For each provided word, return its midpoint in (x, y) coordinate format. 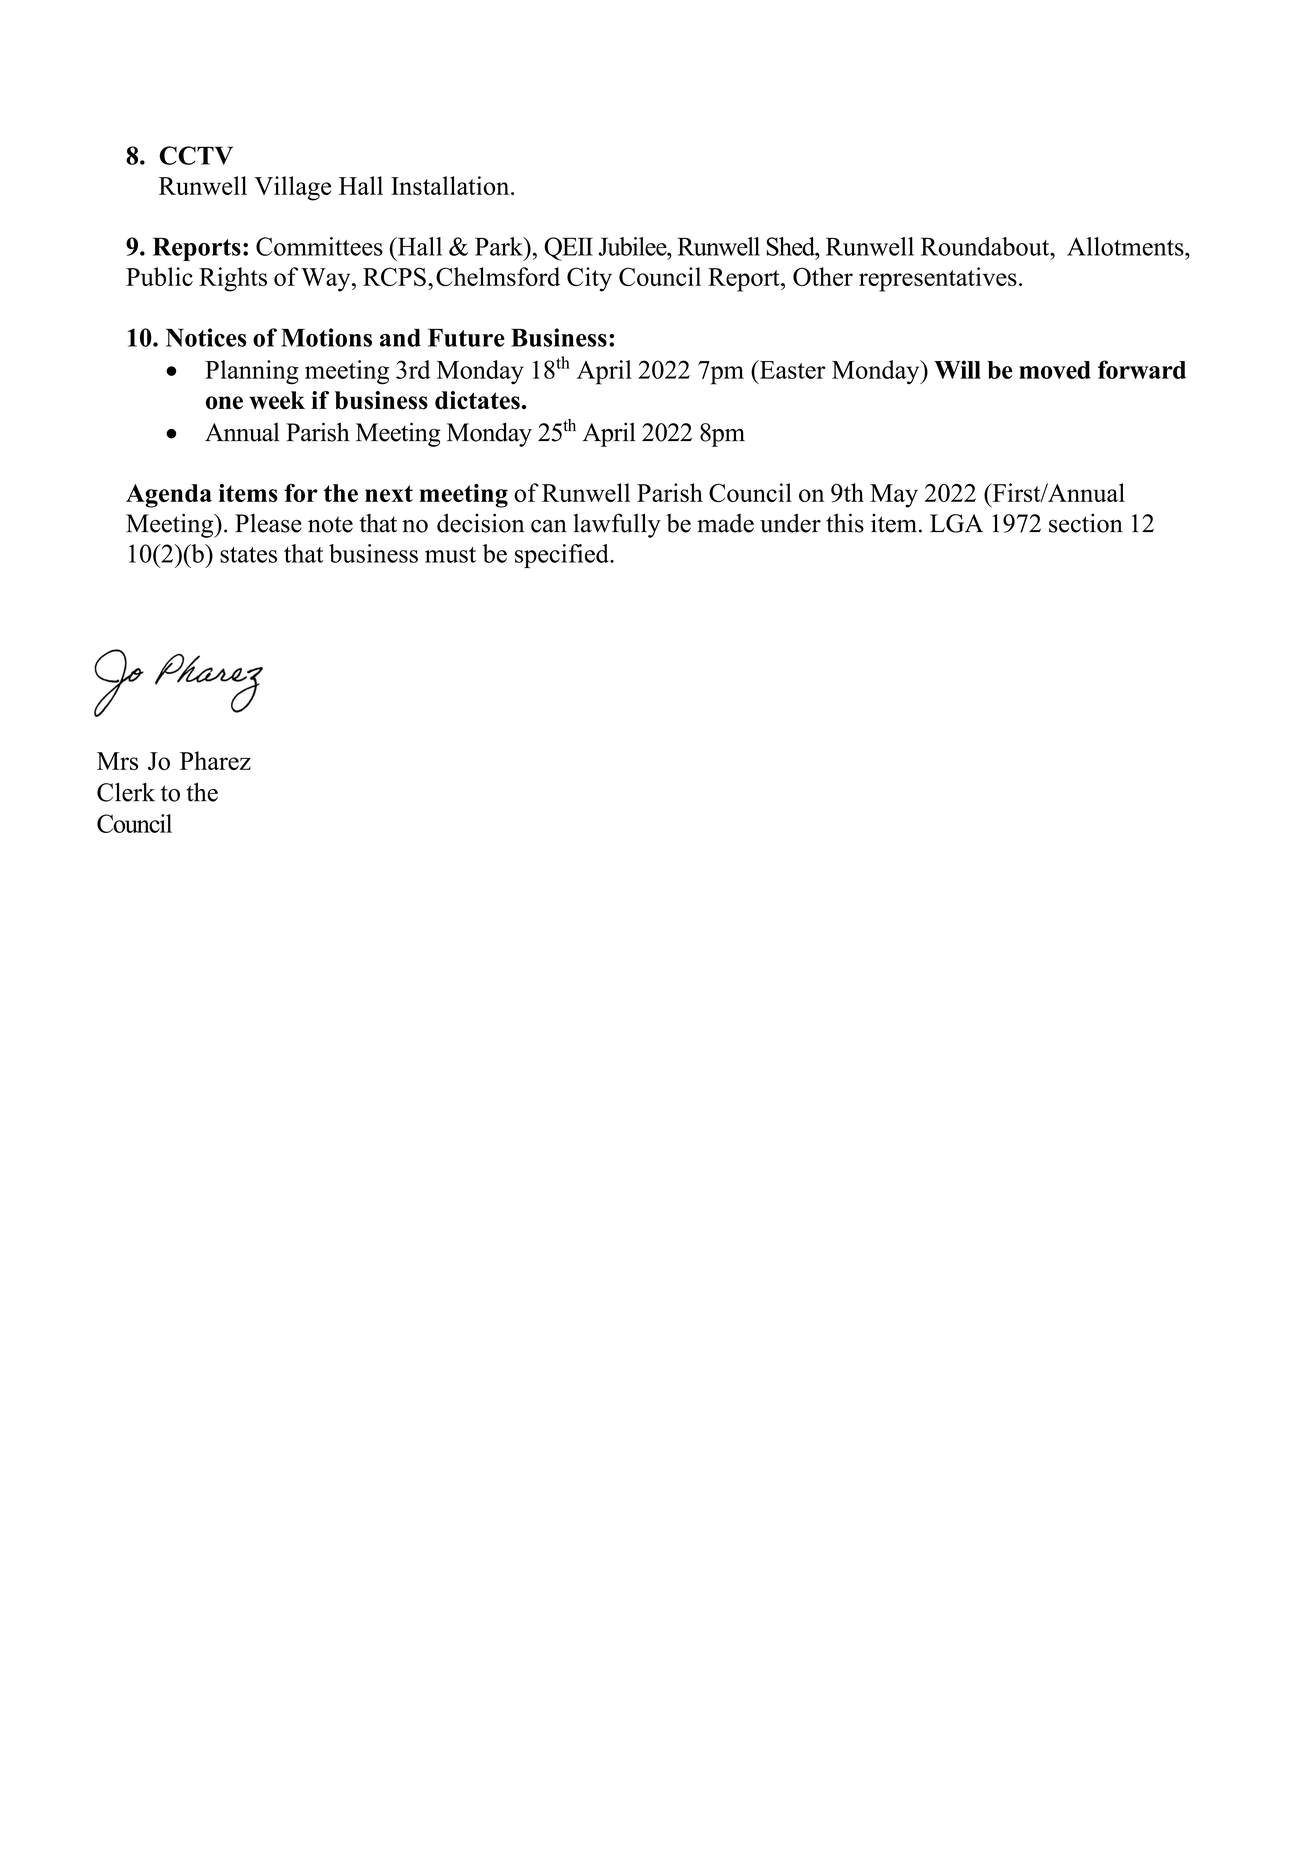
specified (563, 556)
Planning (252, 372)
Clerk (126, 792)
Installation (451, 185)
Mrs (117, 761)
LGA (956, 523)
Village (292, 188)
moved (1055, 370)
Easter (791, 369)
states (248, 555)
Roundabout (986, 246)
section (1086, 523)
